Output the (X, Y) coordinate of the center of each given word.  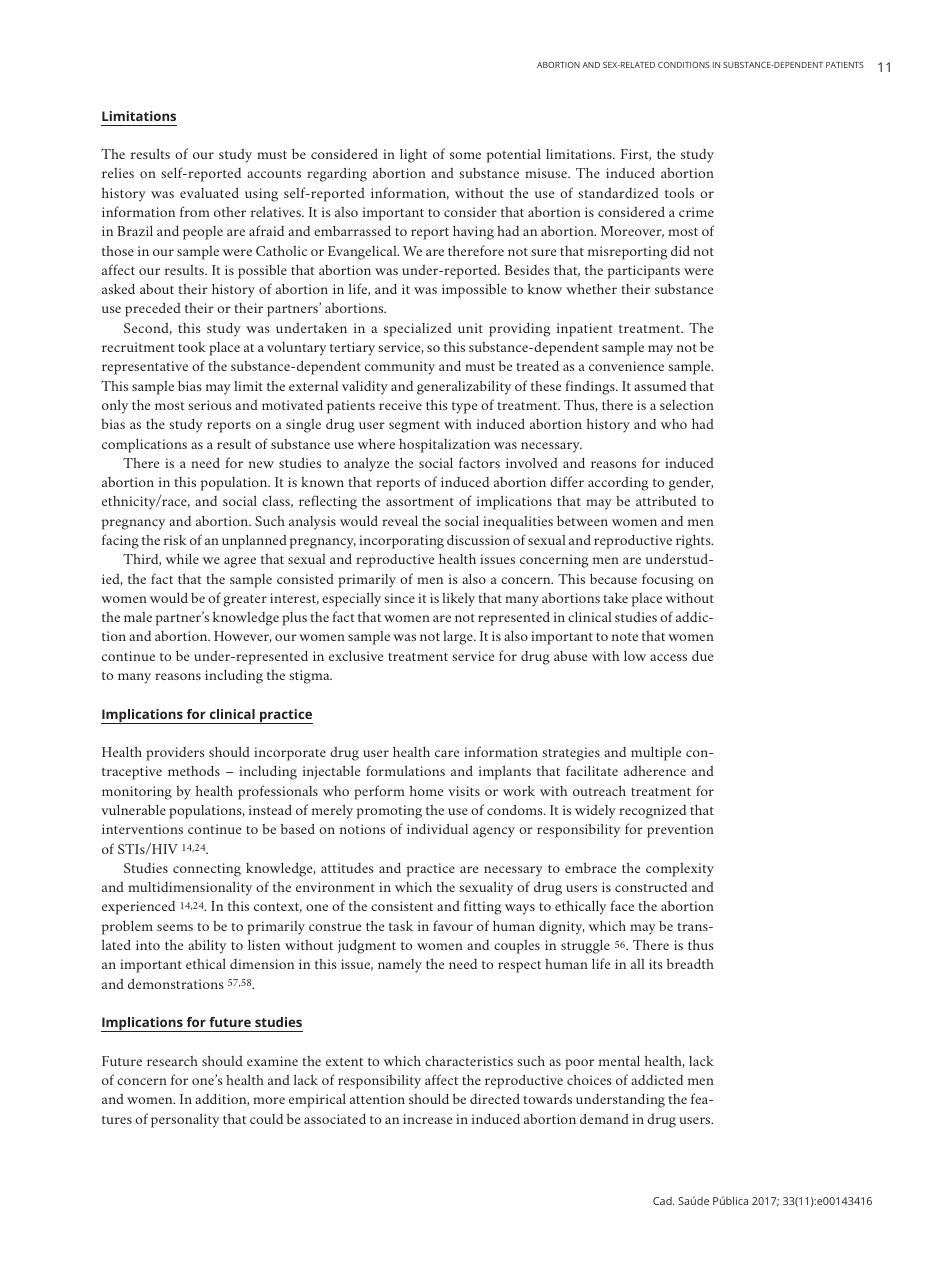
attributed (666, 501)
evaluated (209, 192)
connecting (207, 870)
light (413, 156)
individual (437, 828)
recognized (652, 812)
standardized (618, 192)
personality (185, 1120)
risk (175, 540)
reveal (400, 521)
